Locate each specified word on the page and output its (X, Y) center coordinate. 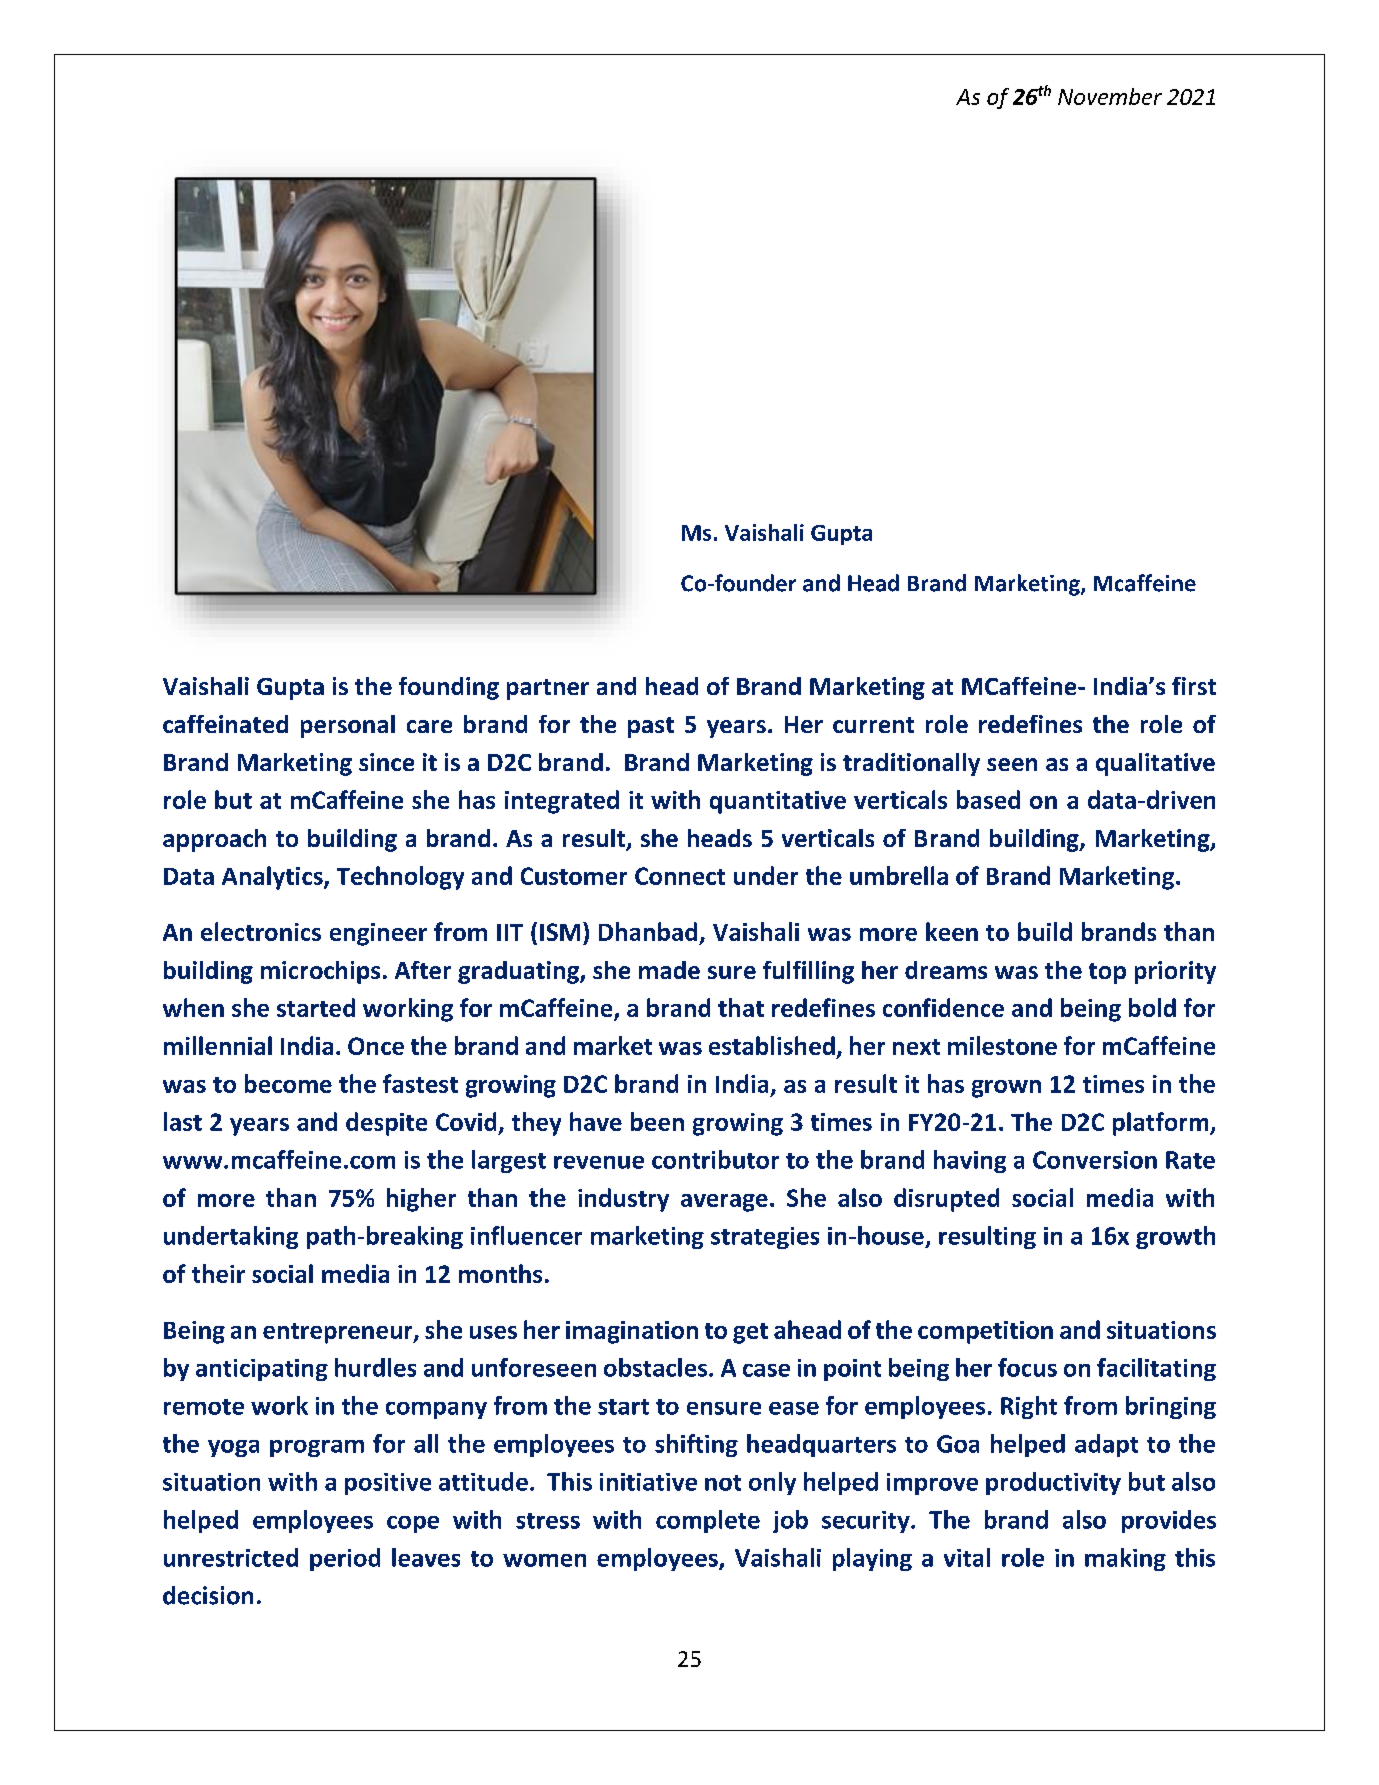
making (1125, 1559)
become (288, 1083)
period (345, 1559)
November (1110, 96)
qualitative (1155, 764)
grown (1006, 1089)
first (1194, 686)
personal (348, 726)
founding (449, 688)
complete (708, 1521)
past (651, 727)
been (657, 1121)
